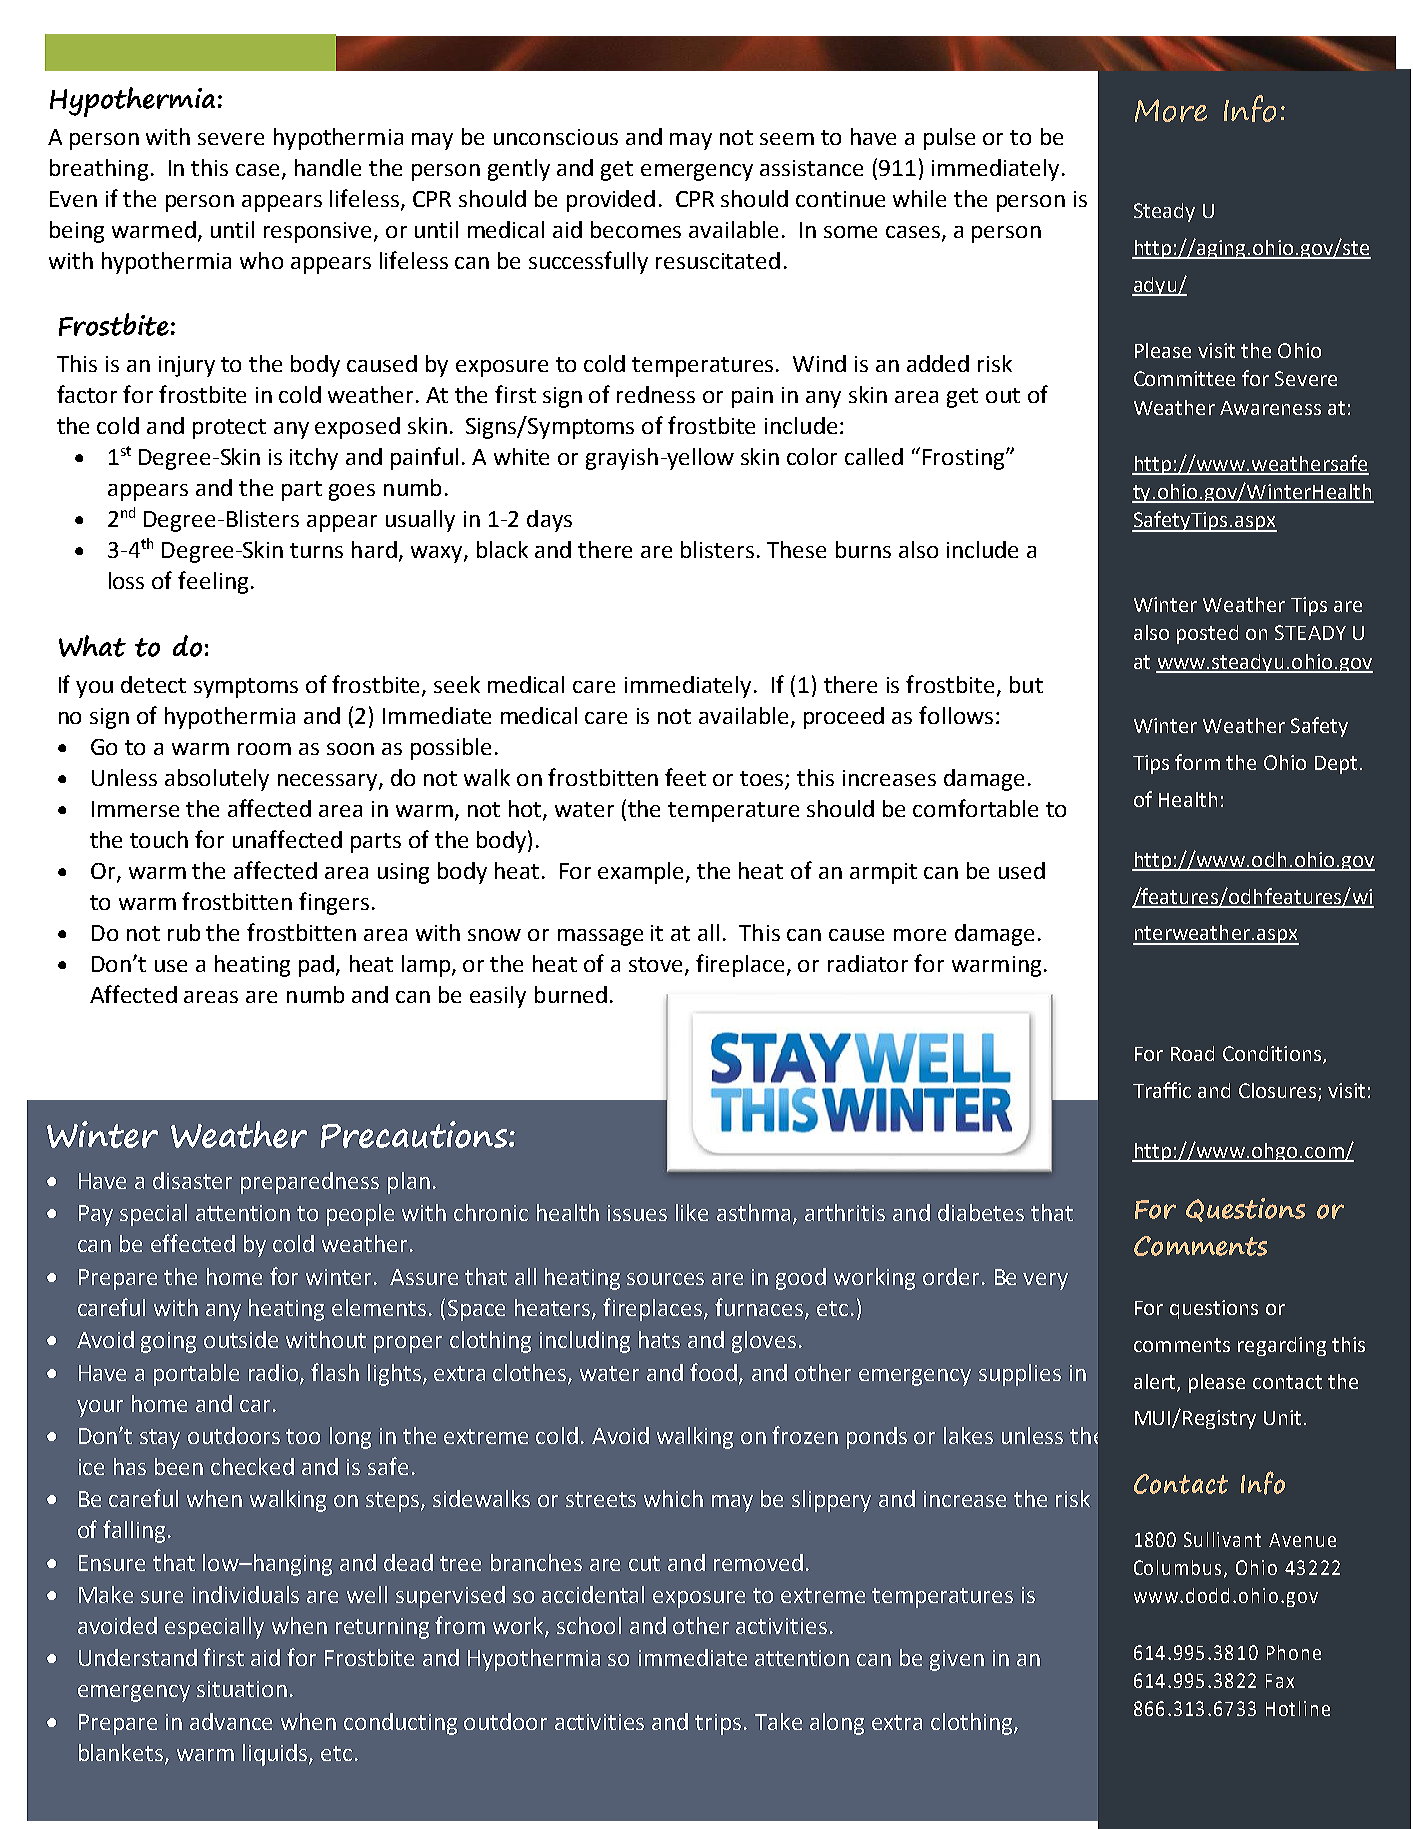  Describe the element at coordinates (1207, 634) in the page. I see `posted` at that location.
